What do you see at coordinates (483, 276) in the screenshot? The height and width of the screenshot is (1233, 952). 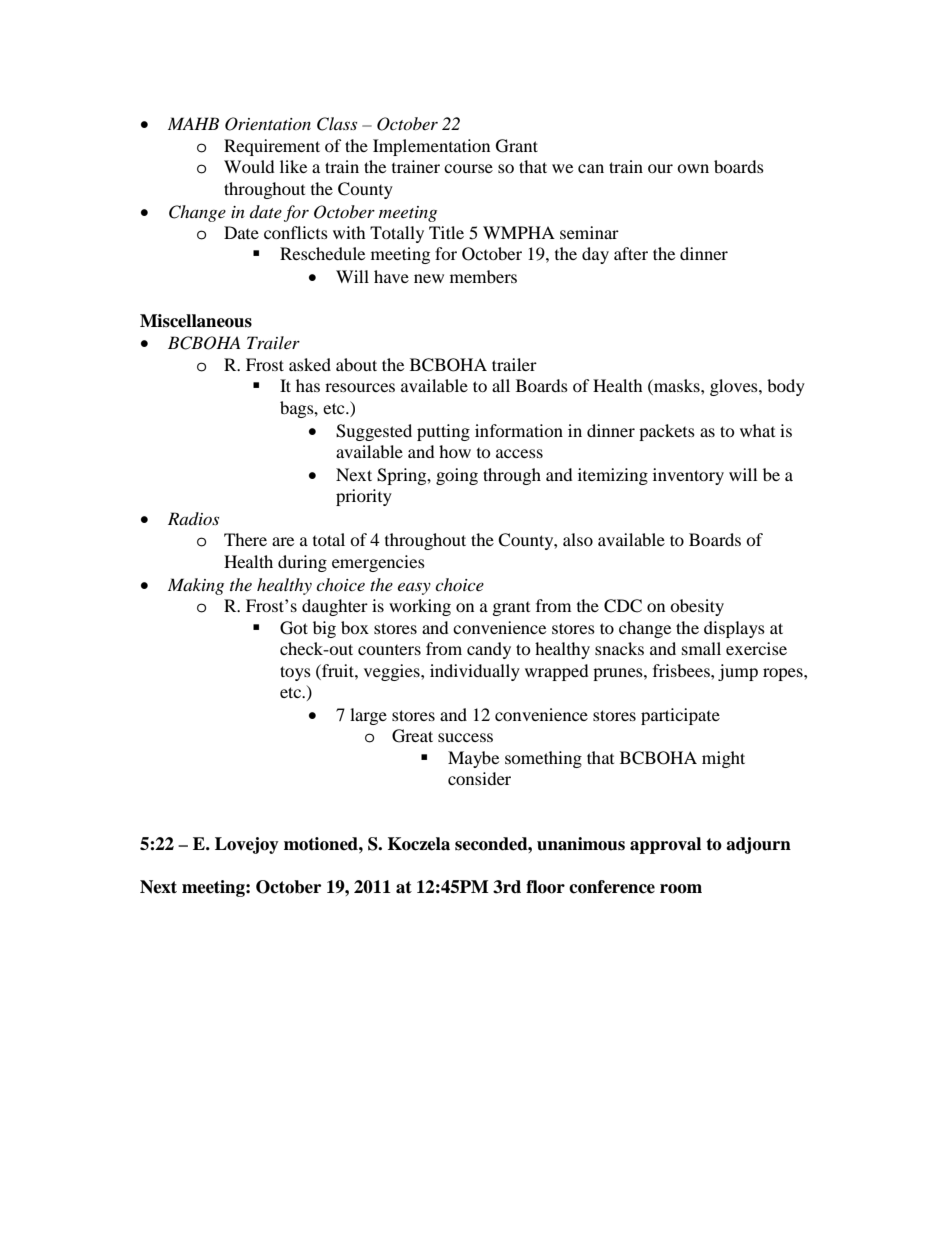 I see `members` at bounding box center [483, 276].
